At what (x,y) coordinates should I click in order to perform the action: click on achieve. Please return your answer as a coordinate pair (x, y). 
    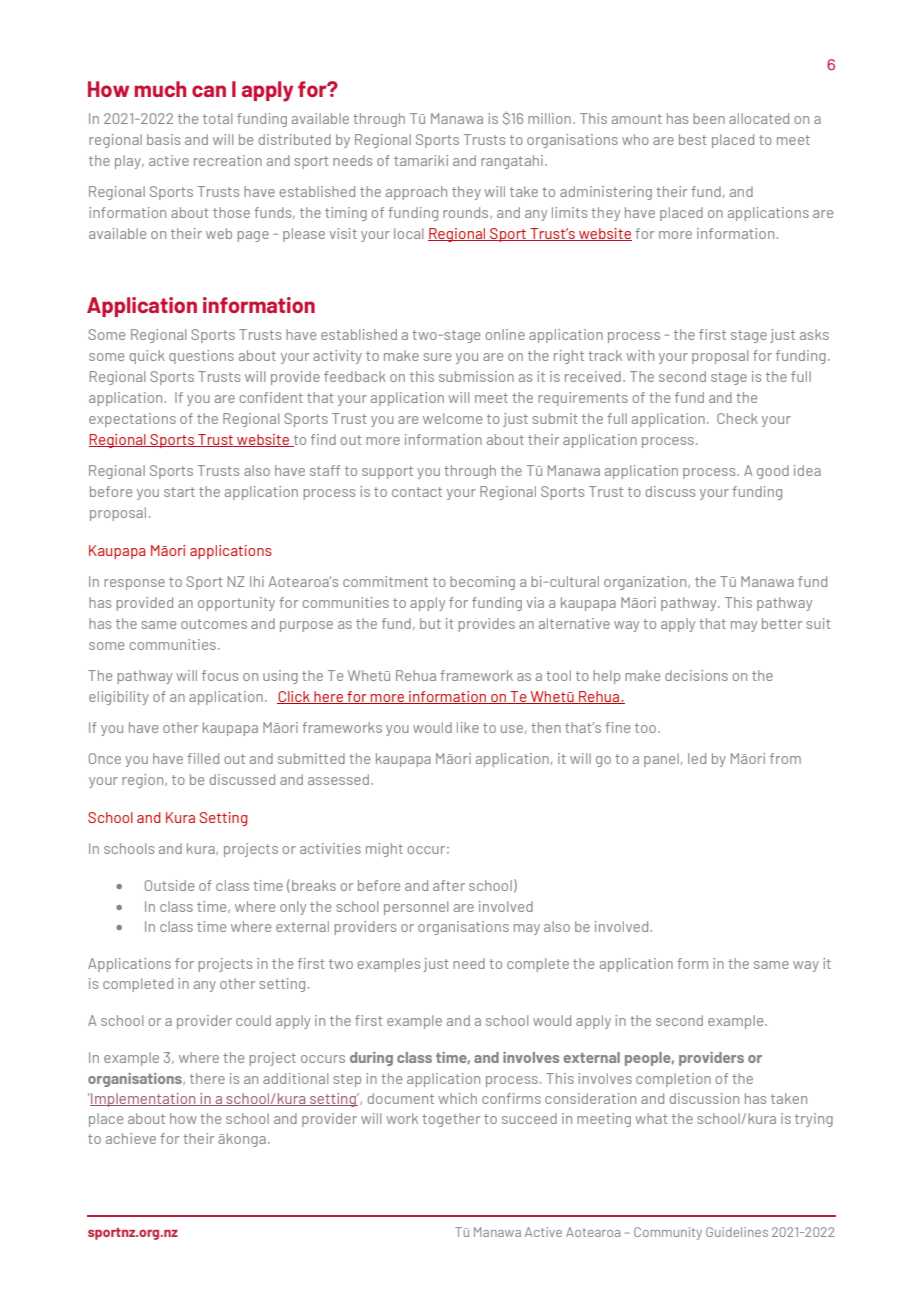
    Looking at the image, I should click on (131, 1138).
